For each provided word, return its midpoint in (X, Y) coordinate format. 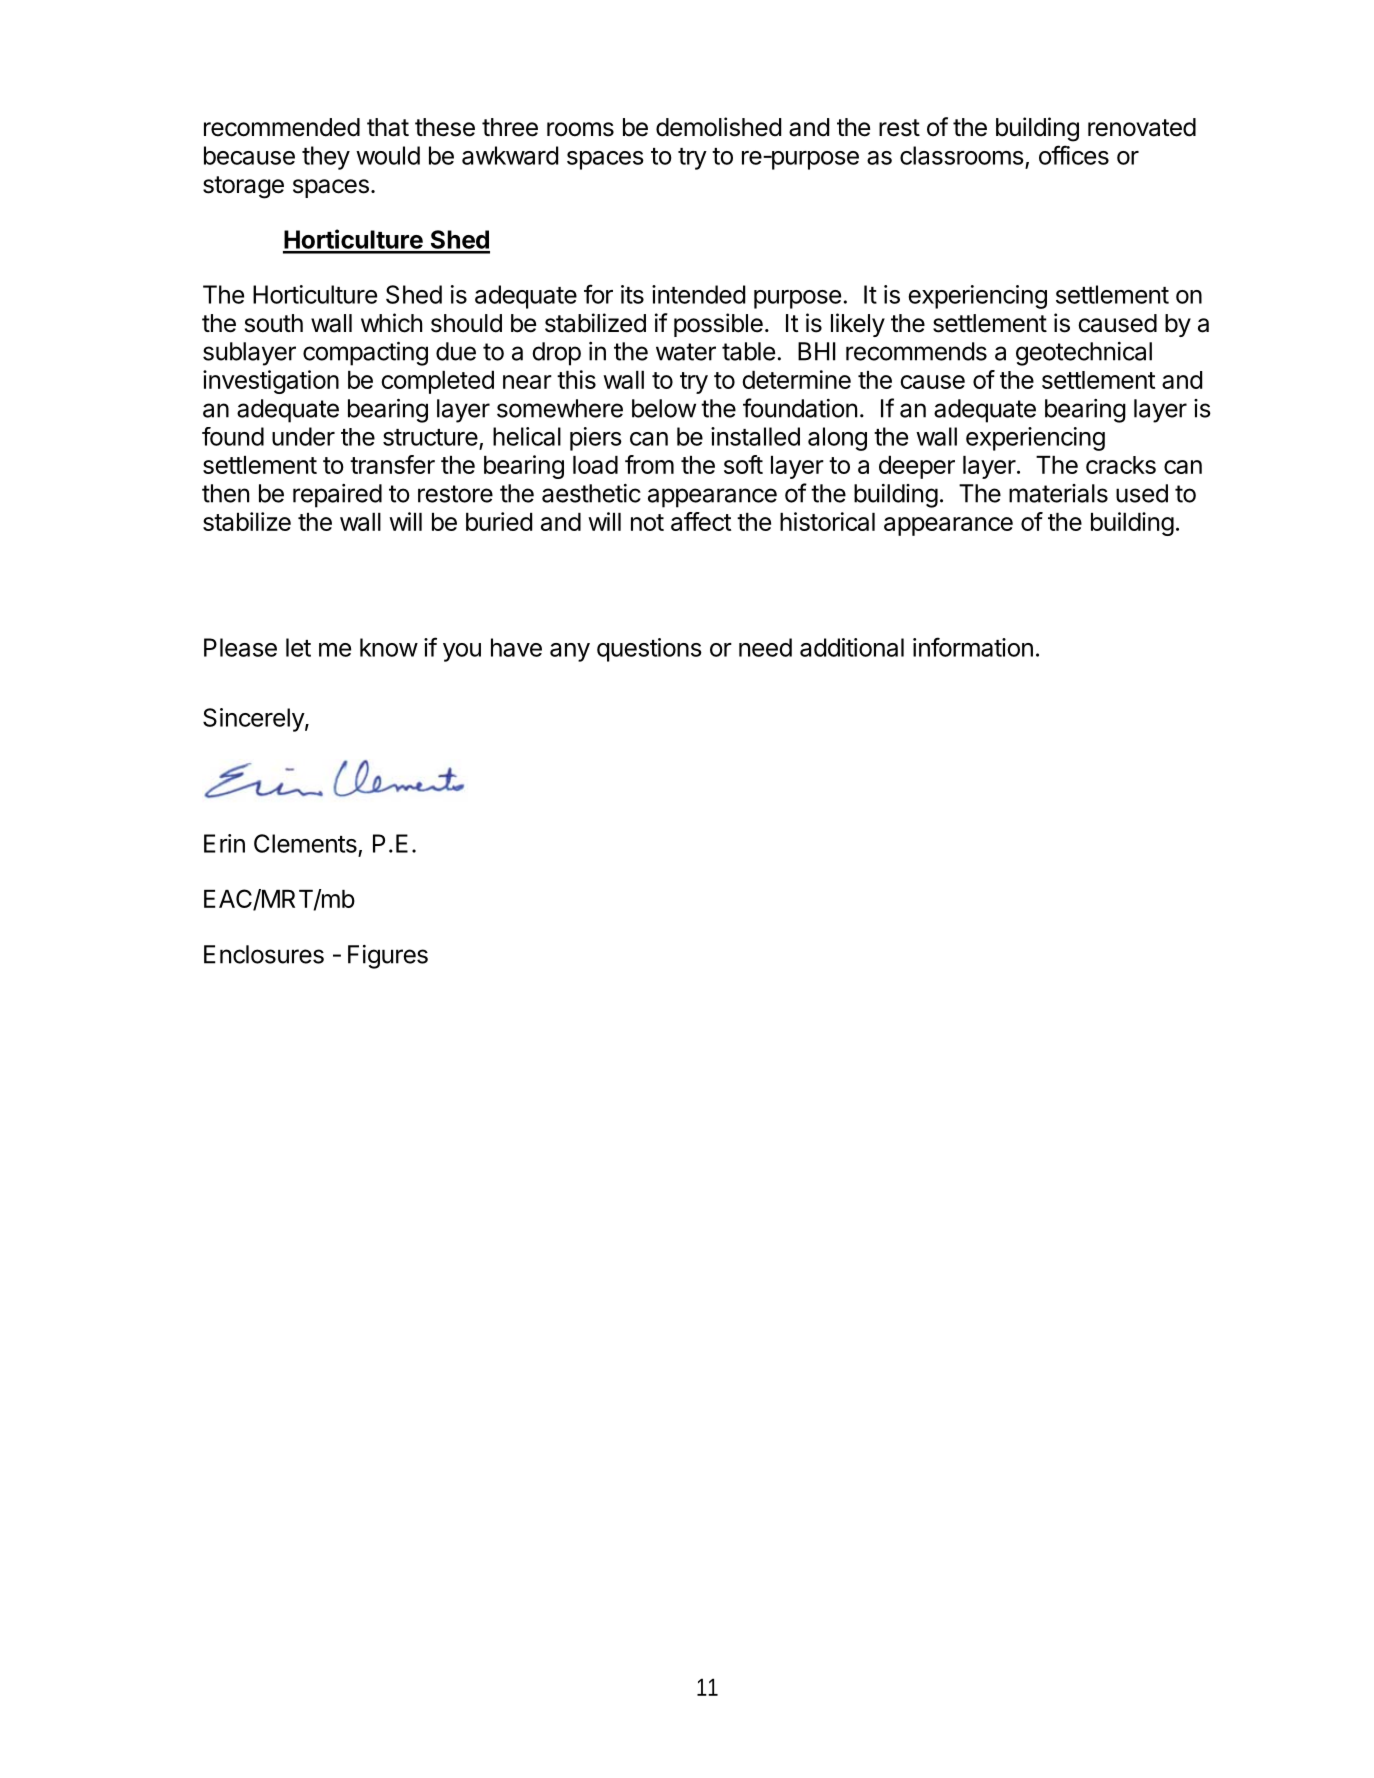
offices (1074, 155)
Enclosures (264, 954)
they (326, 158)
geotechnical (1084, 354)
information (973, 647)
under (303, 436)
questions (649, 650)
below (664, 408)
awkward (510, 155)
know (389, 647)
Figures (388, 957)
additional (852, 647)
